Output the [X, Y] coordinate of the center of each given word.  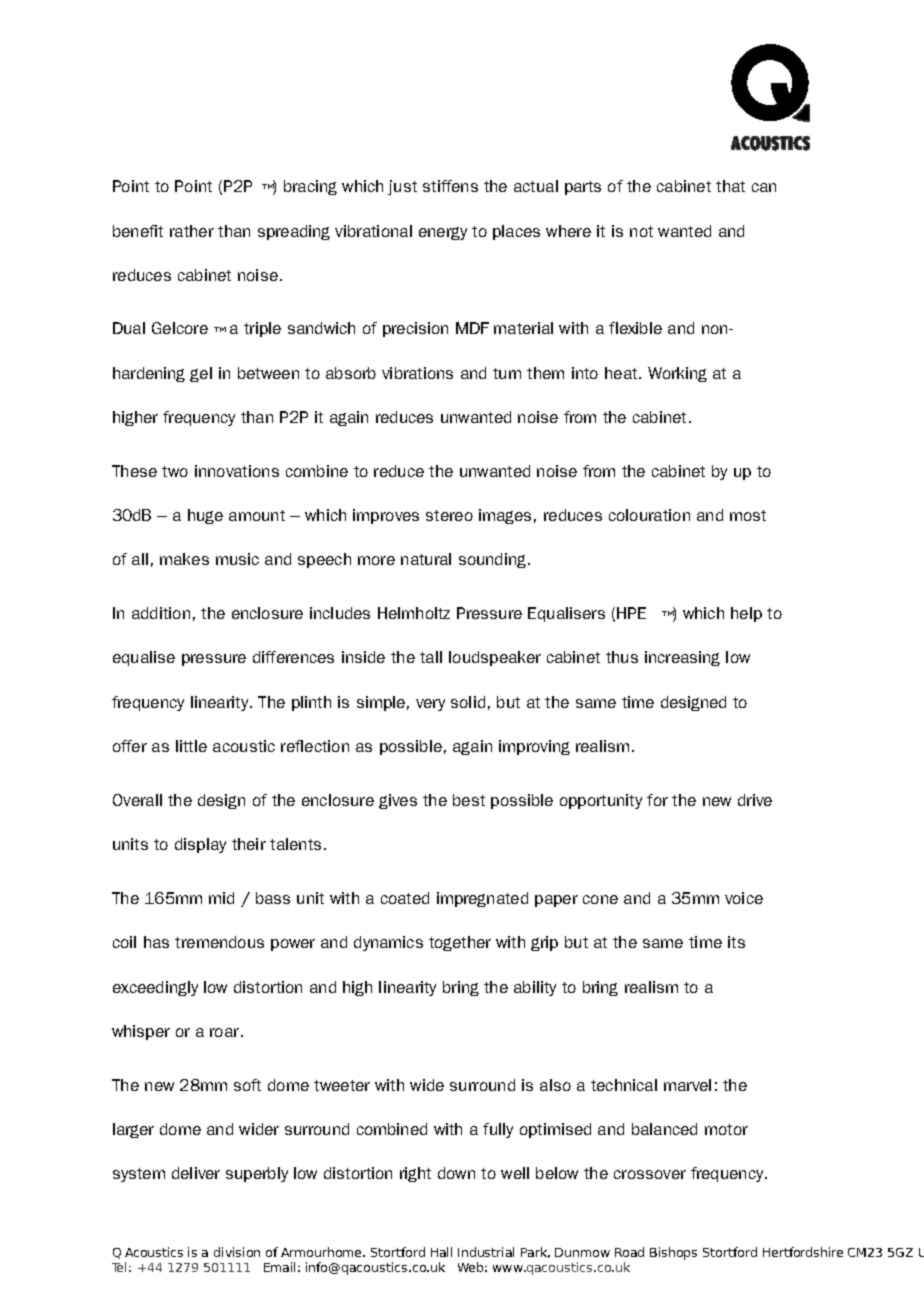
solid [468, 702]
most [748, 515]
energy [443, 233]
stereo [449, 515]
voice [744, 898]
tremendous [219, 942]
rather [192, 231]
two [175, 471]
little [191, 746]
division [237, 1252]
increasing [682, 658]
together [460, 943]
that [730, 186]
